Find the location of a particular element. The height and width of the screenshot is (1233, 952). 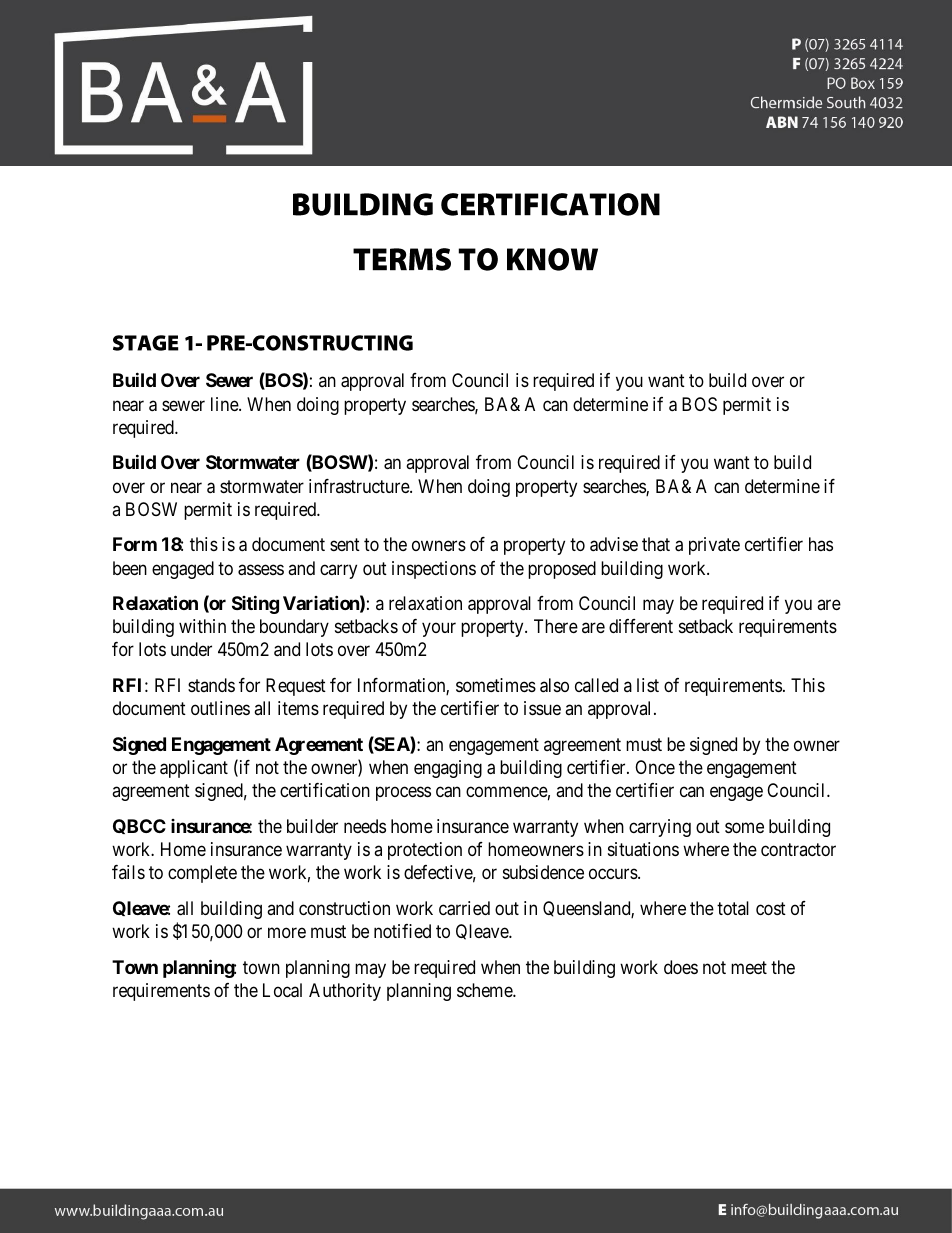

sent is located at coordinates (345, 544).
